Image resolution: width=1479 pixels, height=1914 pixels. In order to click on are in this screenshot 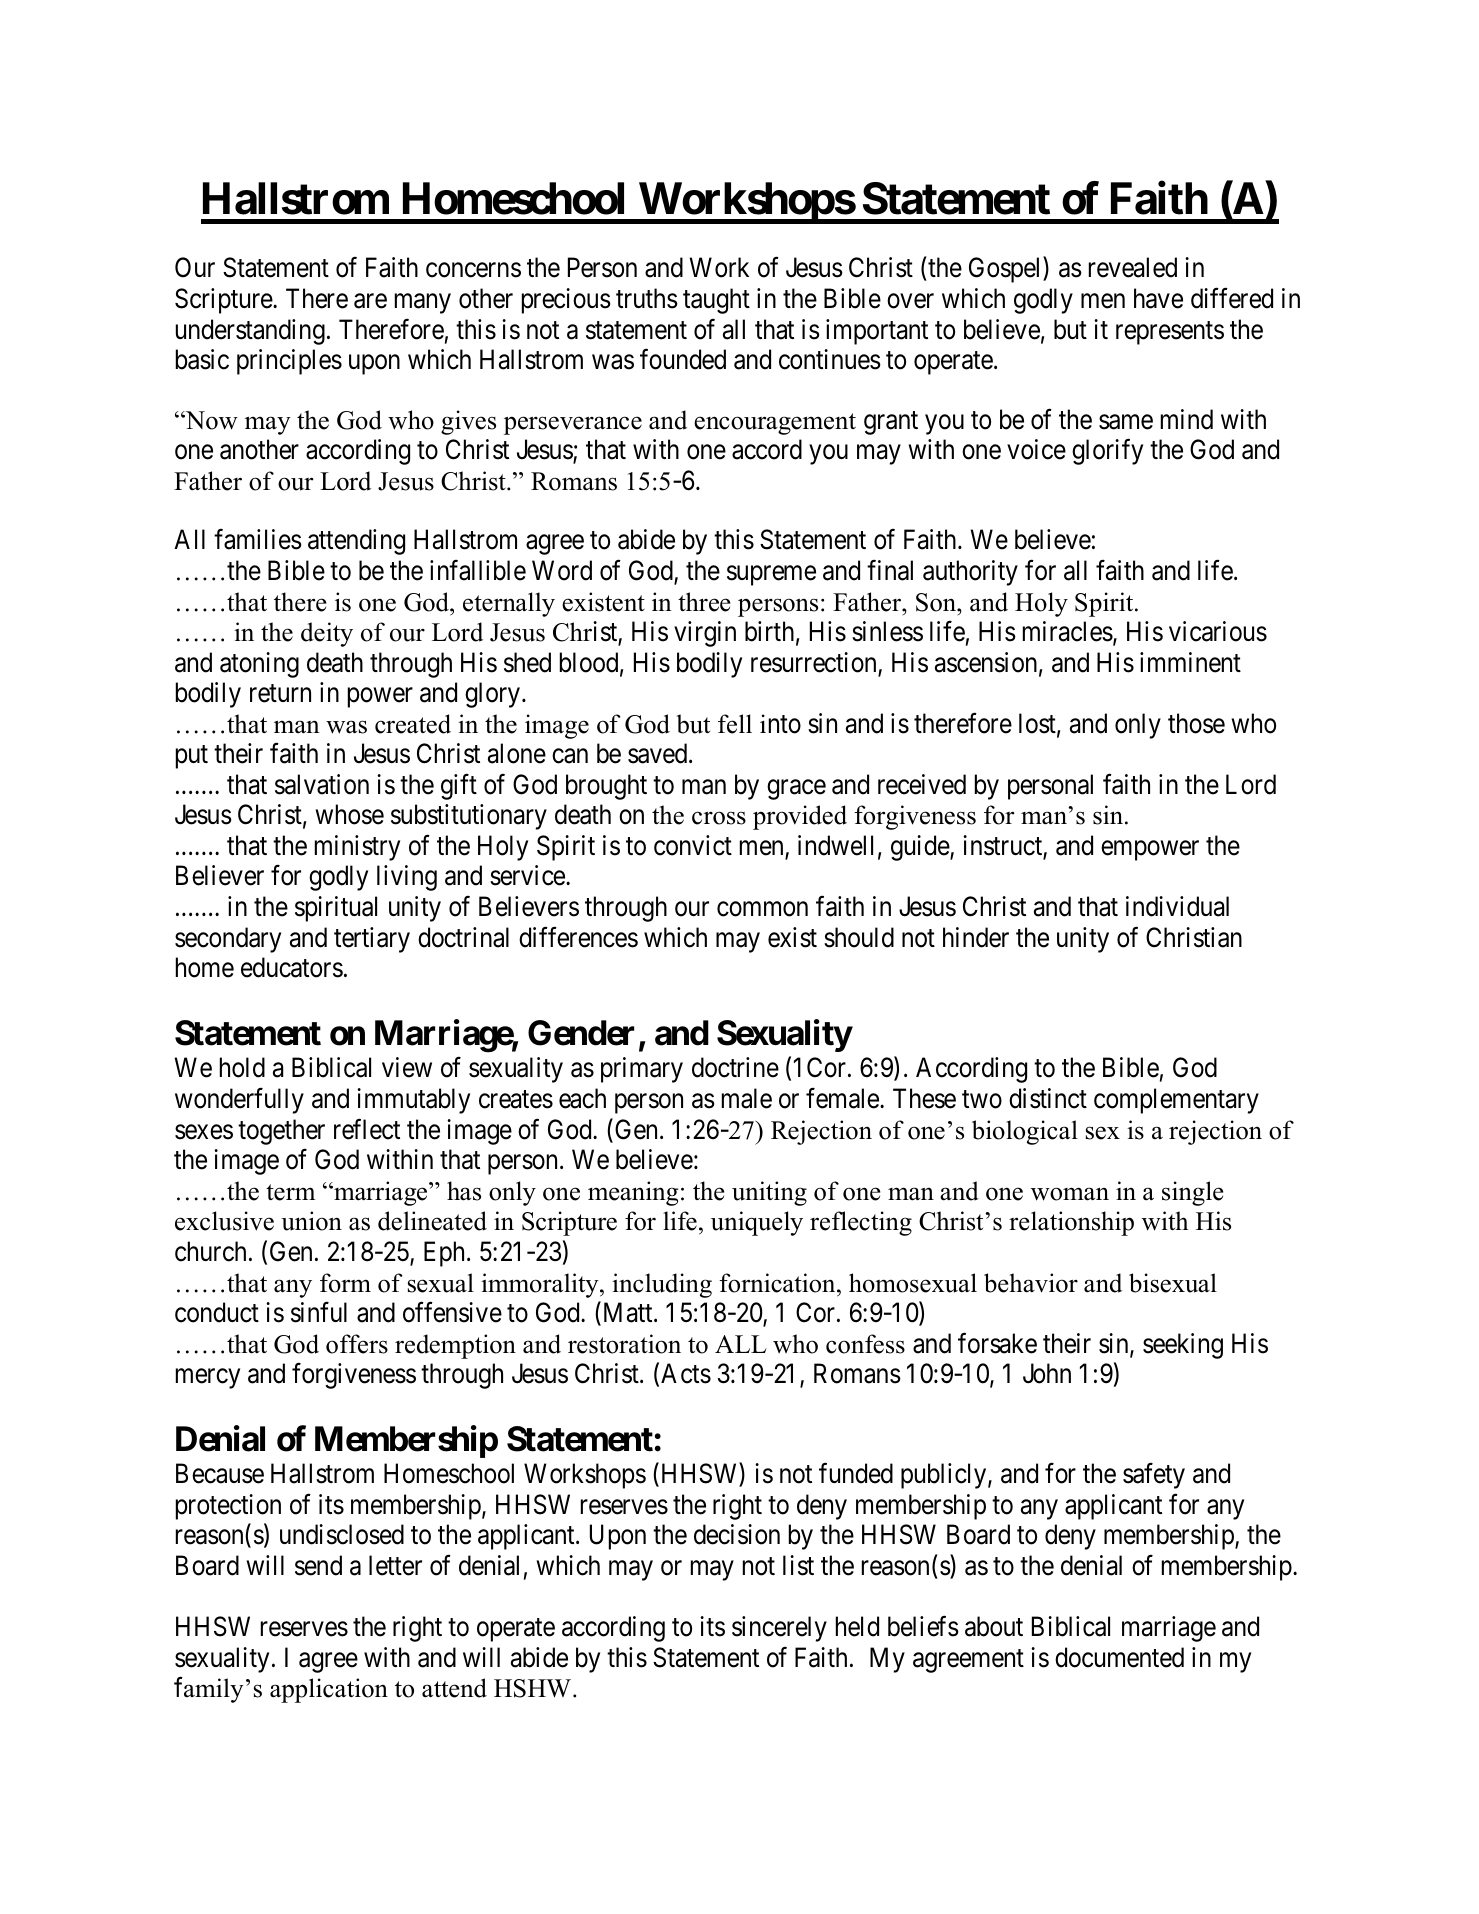, I will do `click(370, 301)`.
